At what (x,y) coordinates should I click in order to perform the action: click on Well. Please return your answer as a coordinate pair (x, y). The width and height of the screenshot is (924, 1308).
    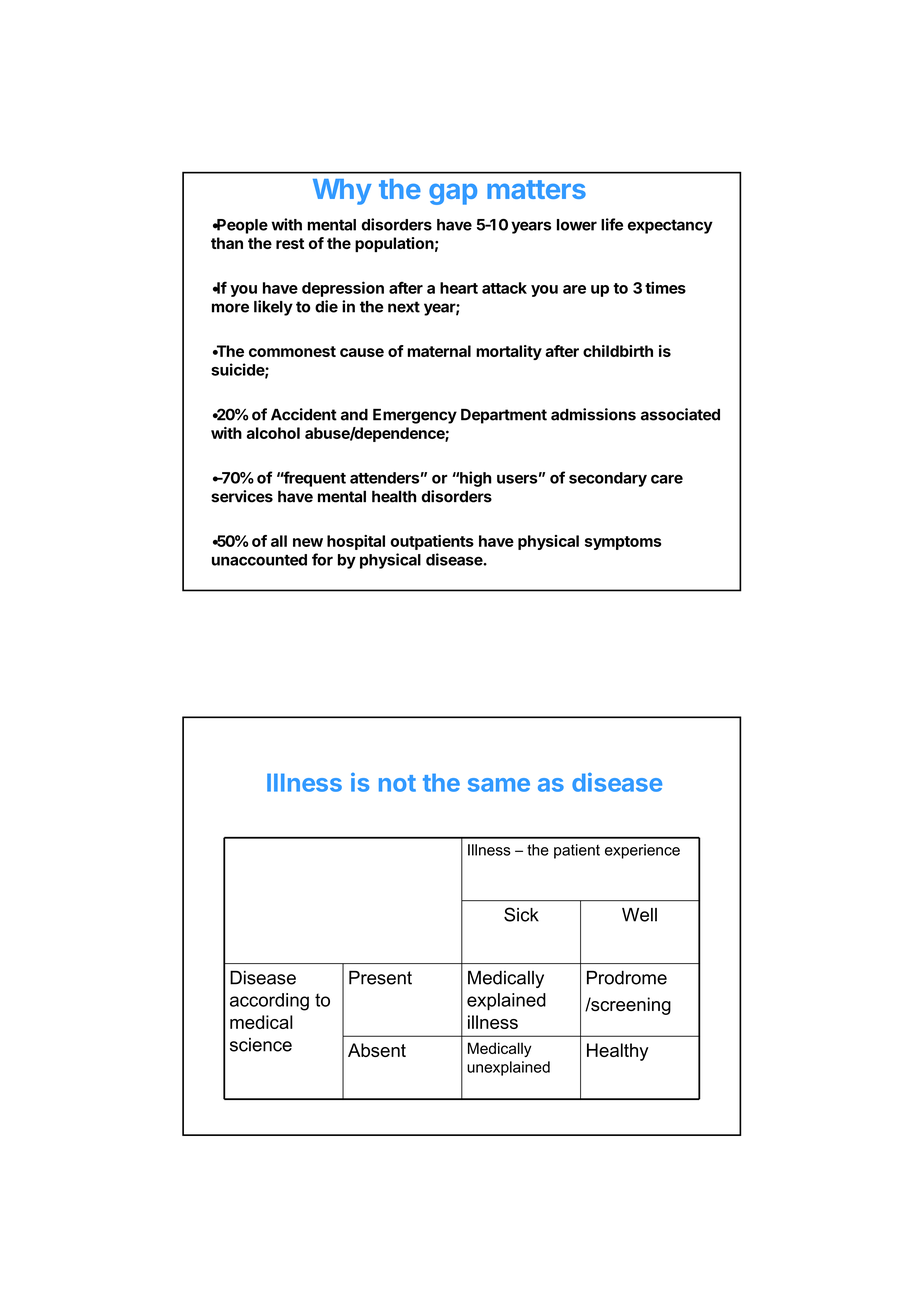
    Looking at the image, I should click on (639, 915).
